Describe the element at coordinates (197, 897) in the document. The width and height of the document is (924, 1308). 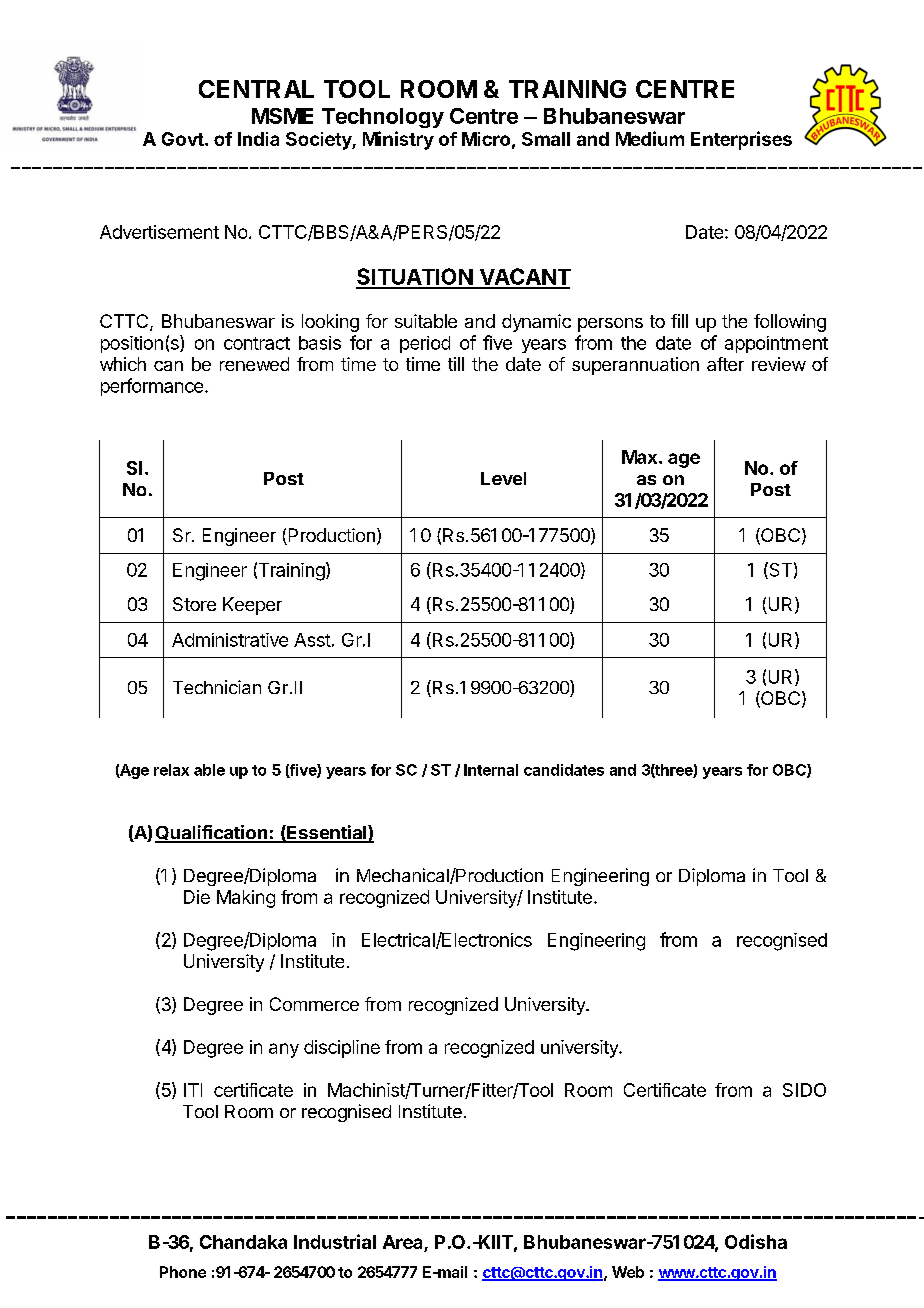
I see `Die` at that location.
